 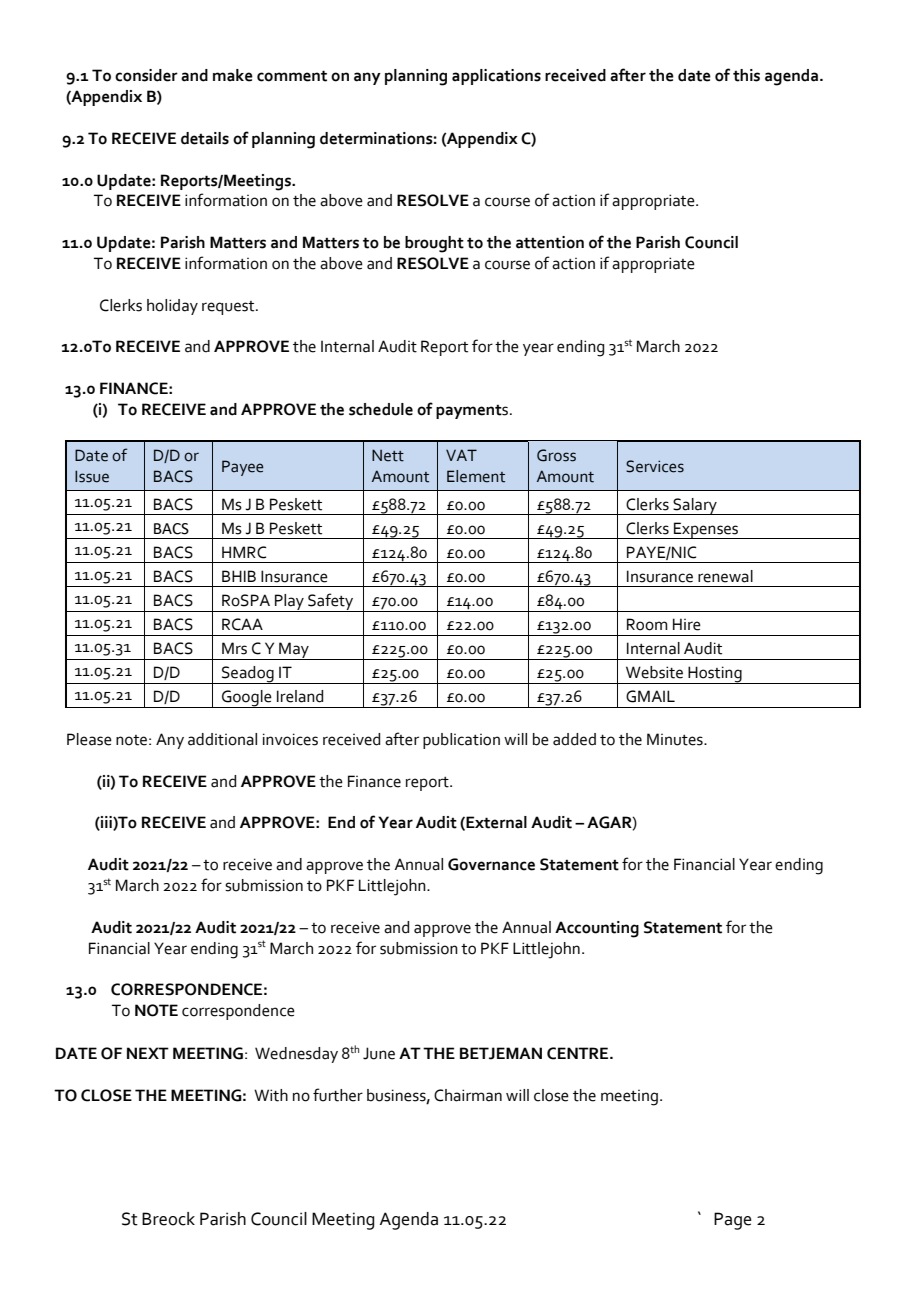 What do you see at coordinates (550, 242) in the document?
I see `attention` at bounding box center [550, 242].
